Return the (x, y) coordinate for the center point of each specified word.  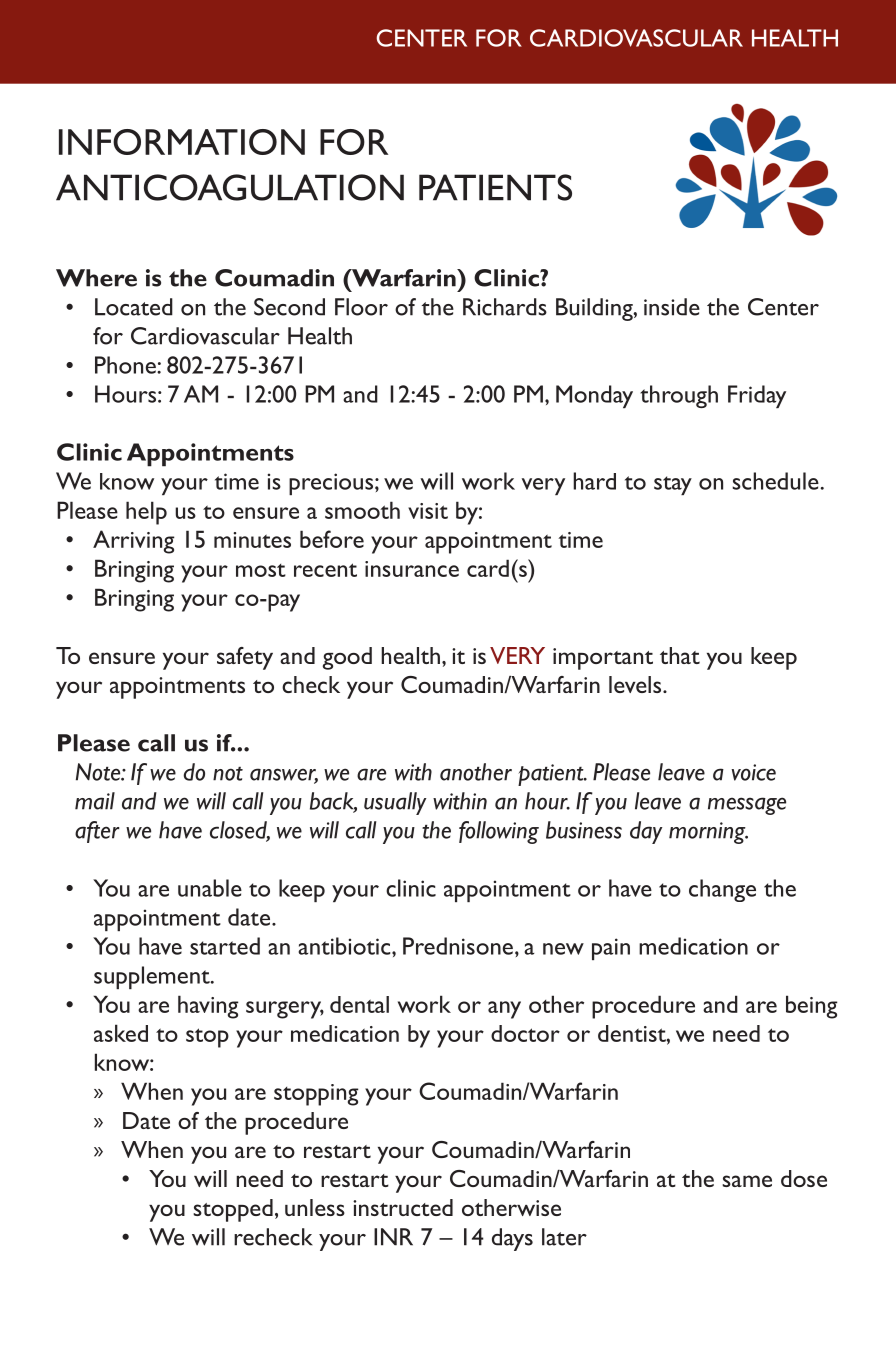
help (146, 513)
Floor (361, 307)
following (499, 832)
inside (672, 307)
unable (210, 888)
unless (315, 1207)
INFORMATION (182, 142)
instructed (403, 1207)
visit (428, 511)
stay (673, 485)
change (722, 890)
